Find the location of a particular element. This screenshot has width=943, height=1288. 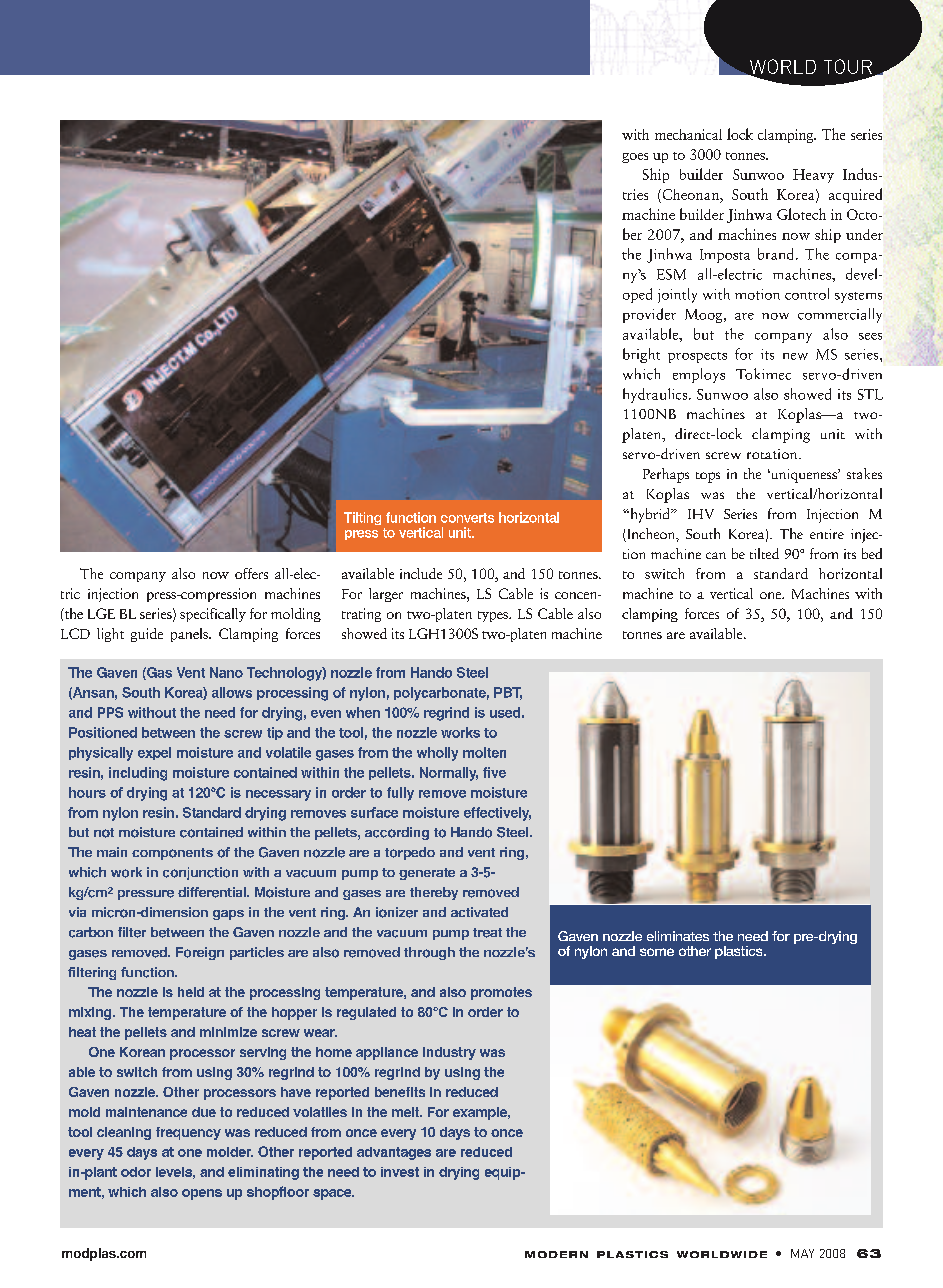

Tilting is located at coordinates (362, 518).
